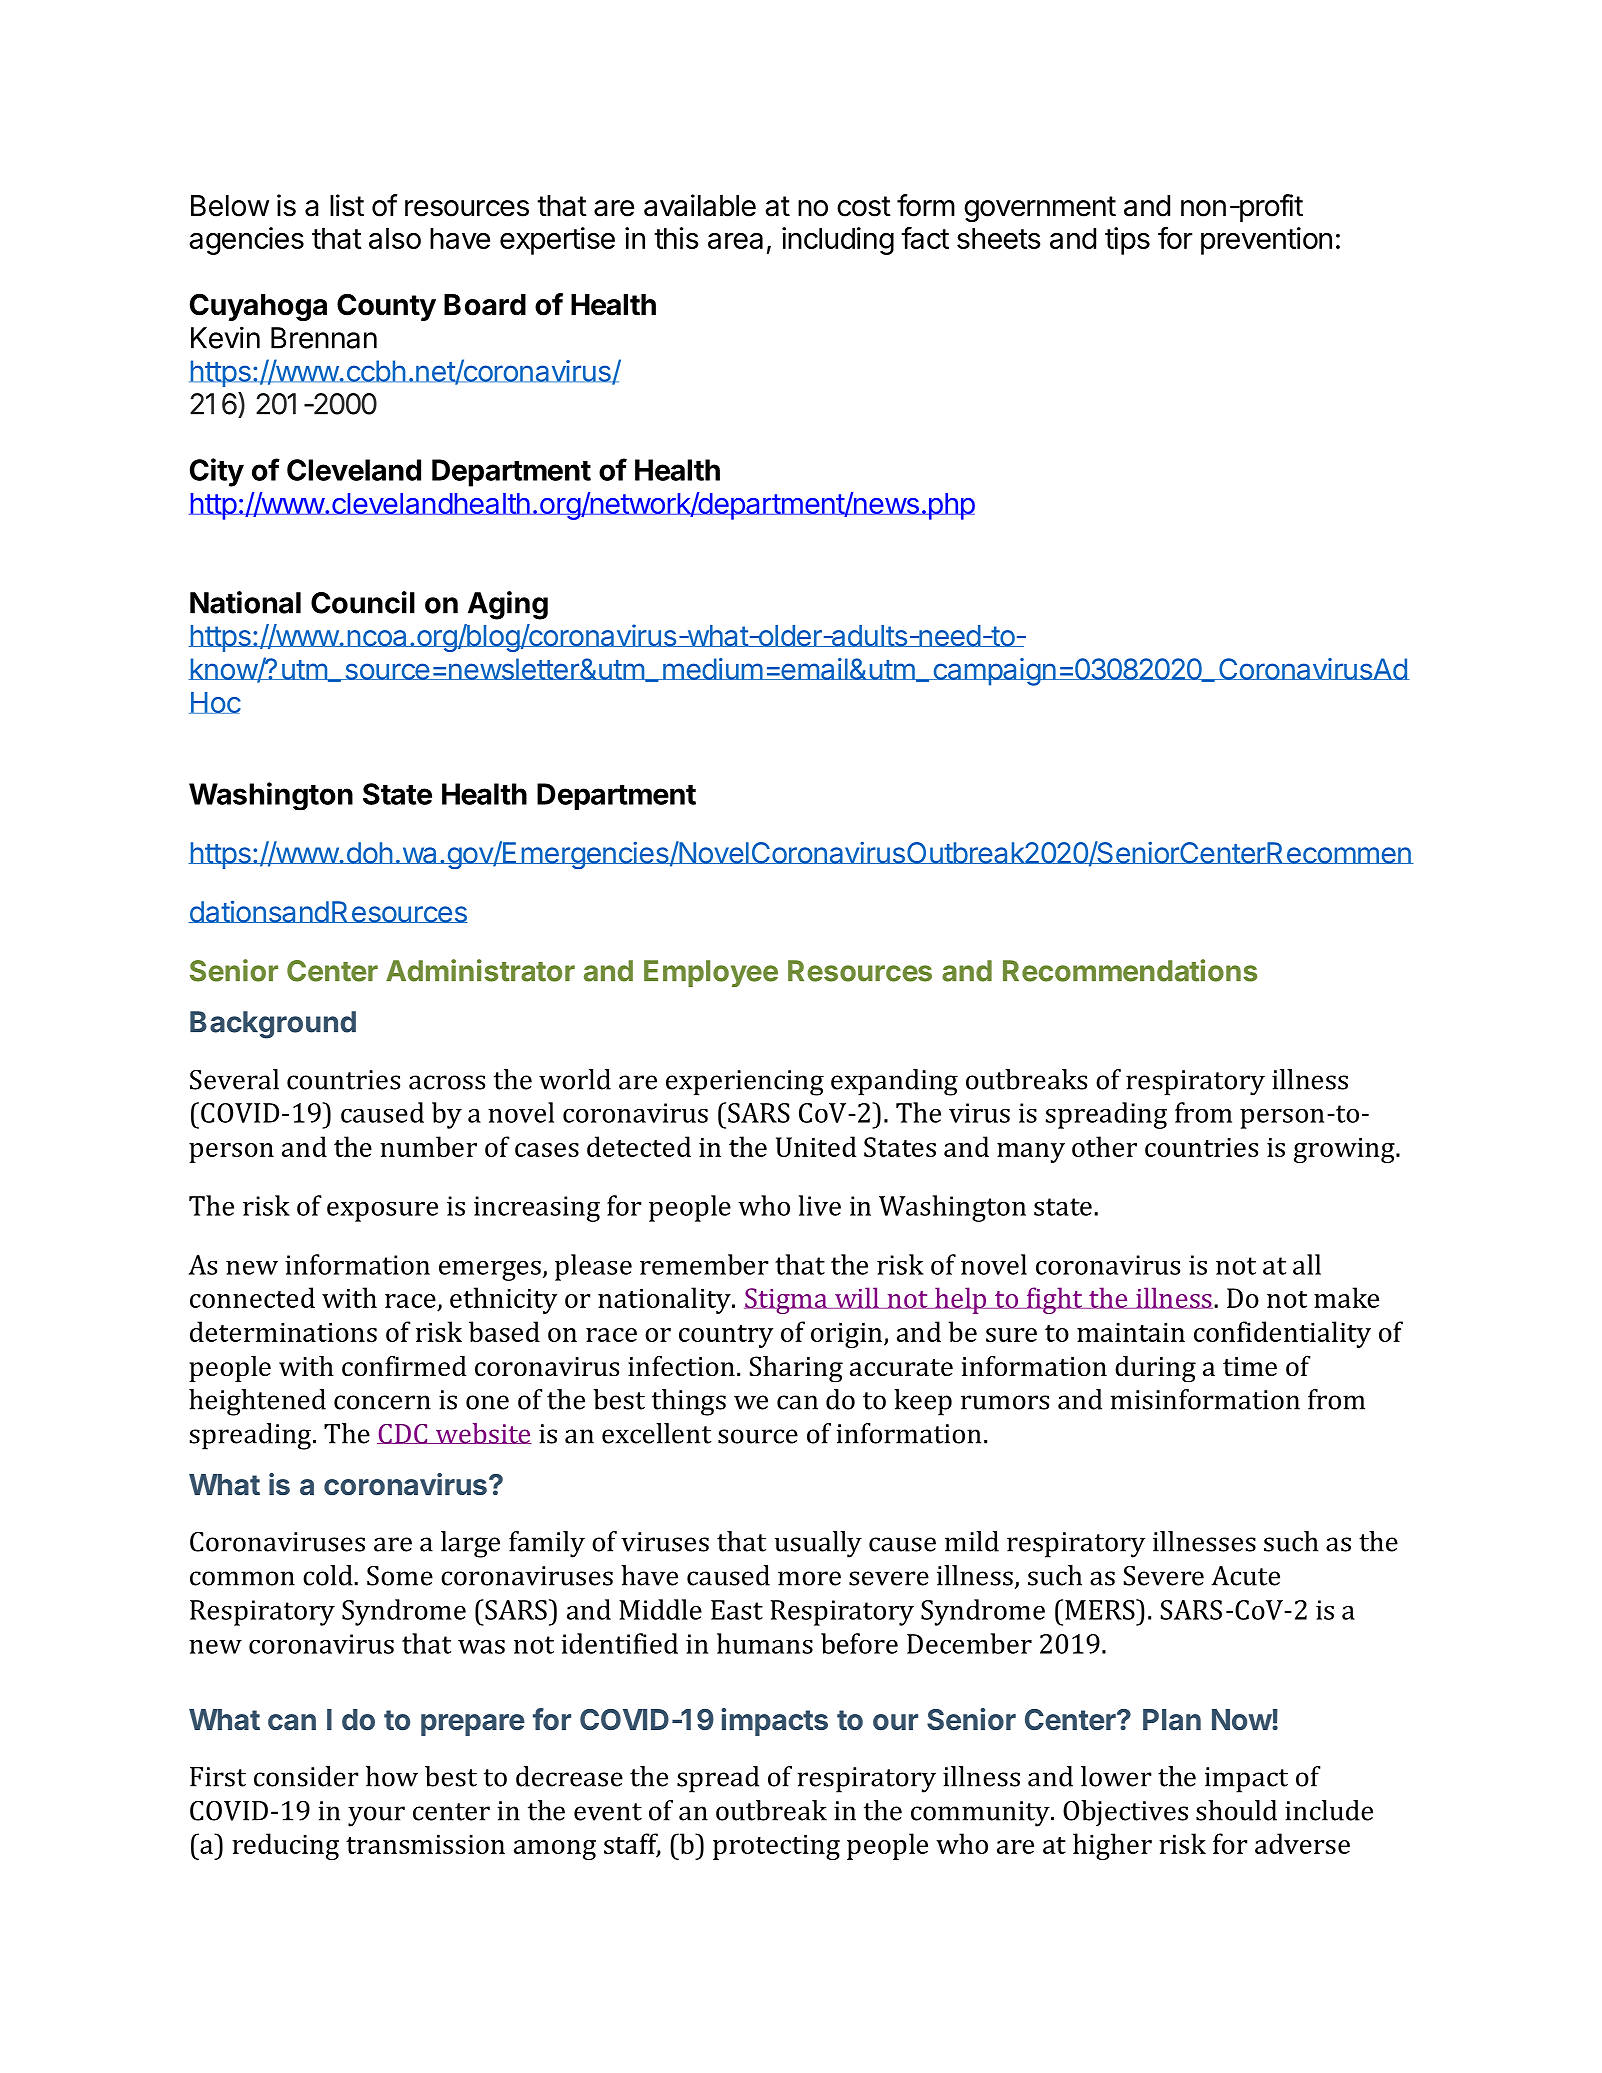 Image resolution: width=1602 pixels, height=2073 pixels. What do you see at coordinates (1127, 241) in the page?
I see `tips` at bounding box center [1127, 241].
